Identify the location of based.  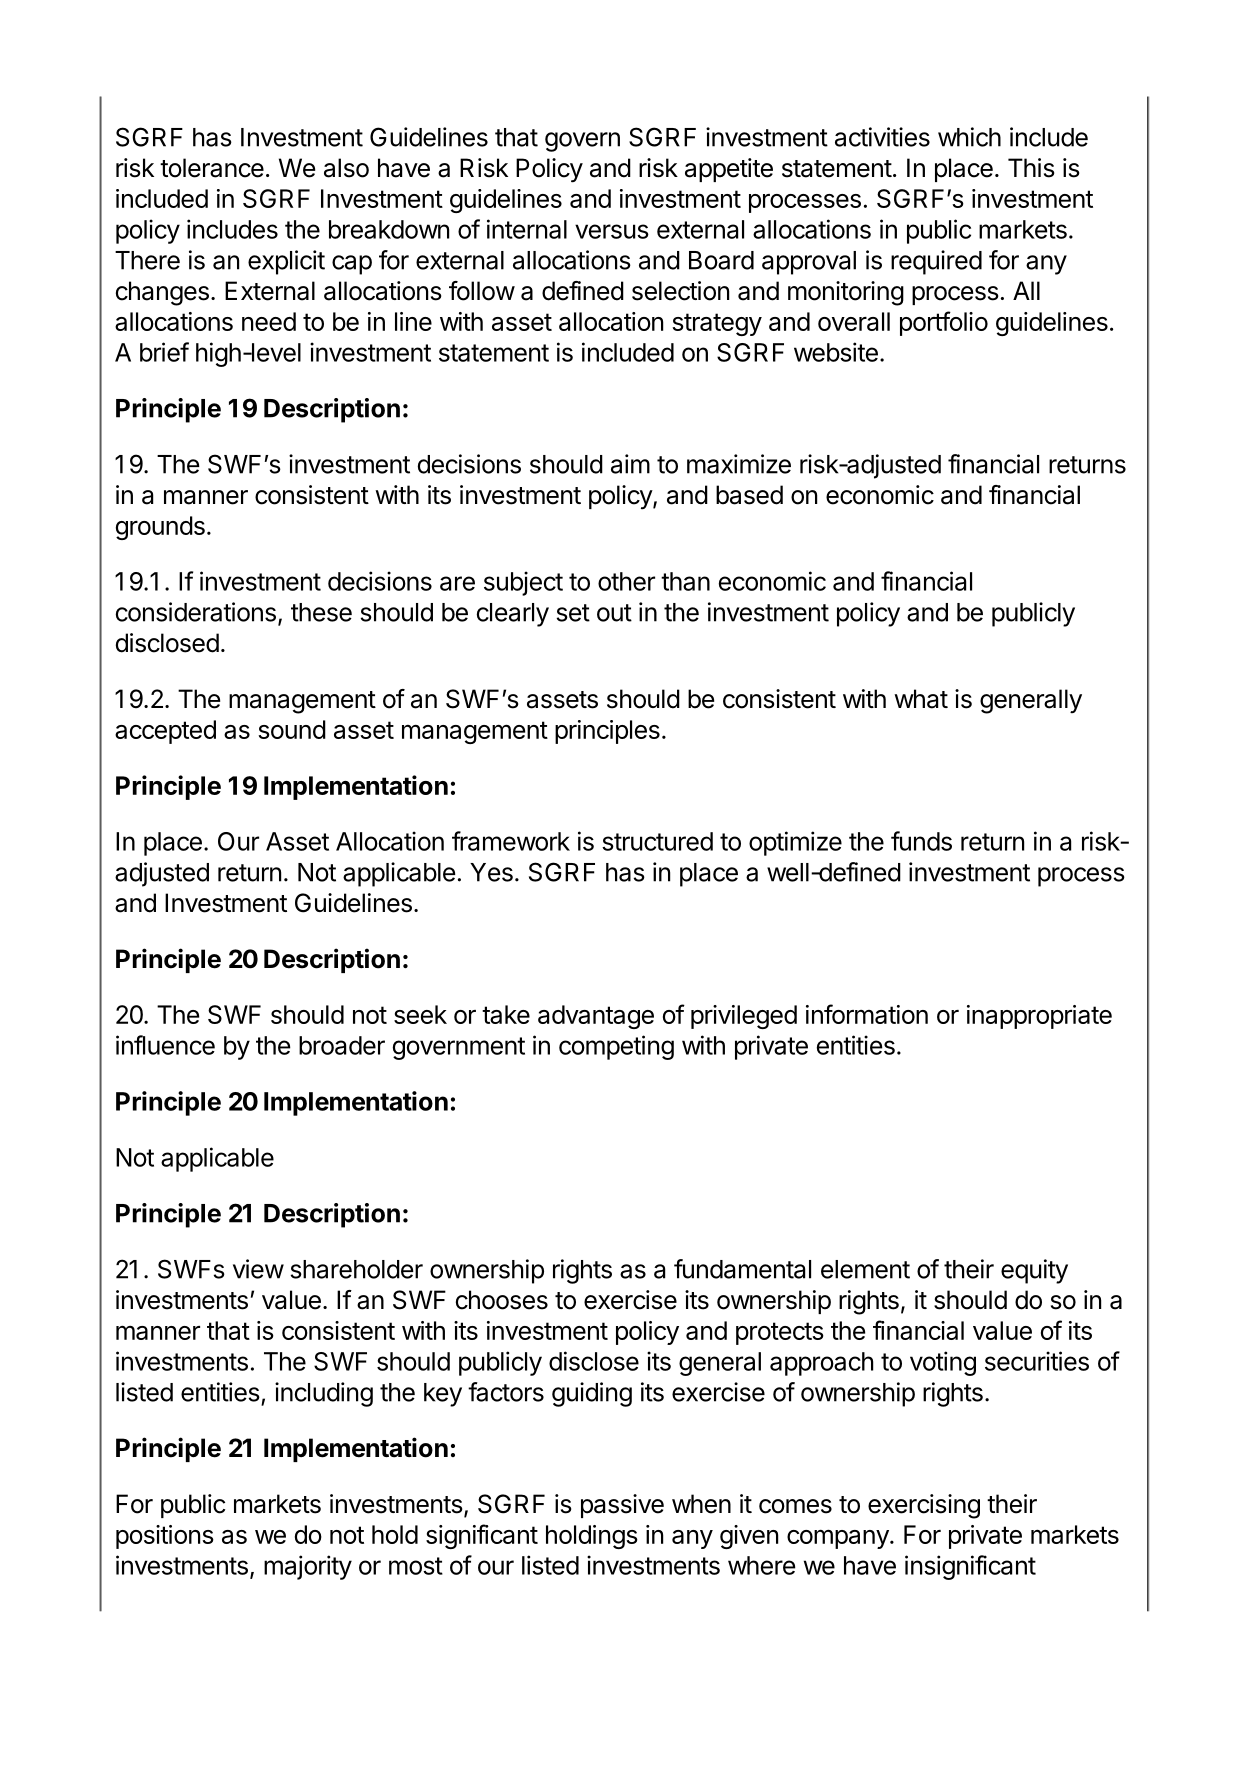
(749, 495).
